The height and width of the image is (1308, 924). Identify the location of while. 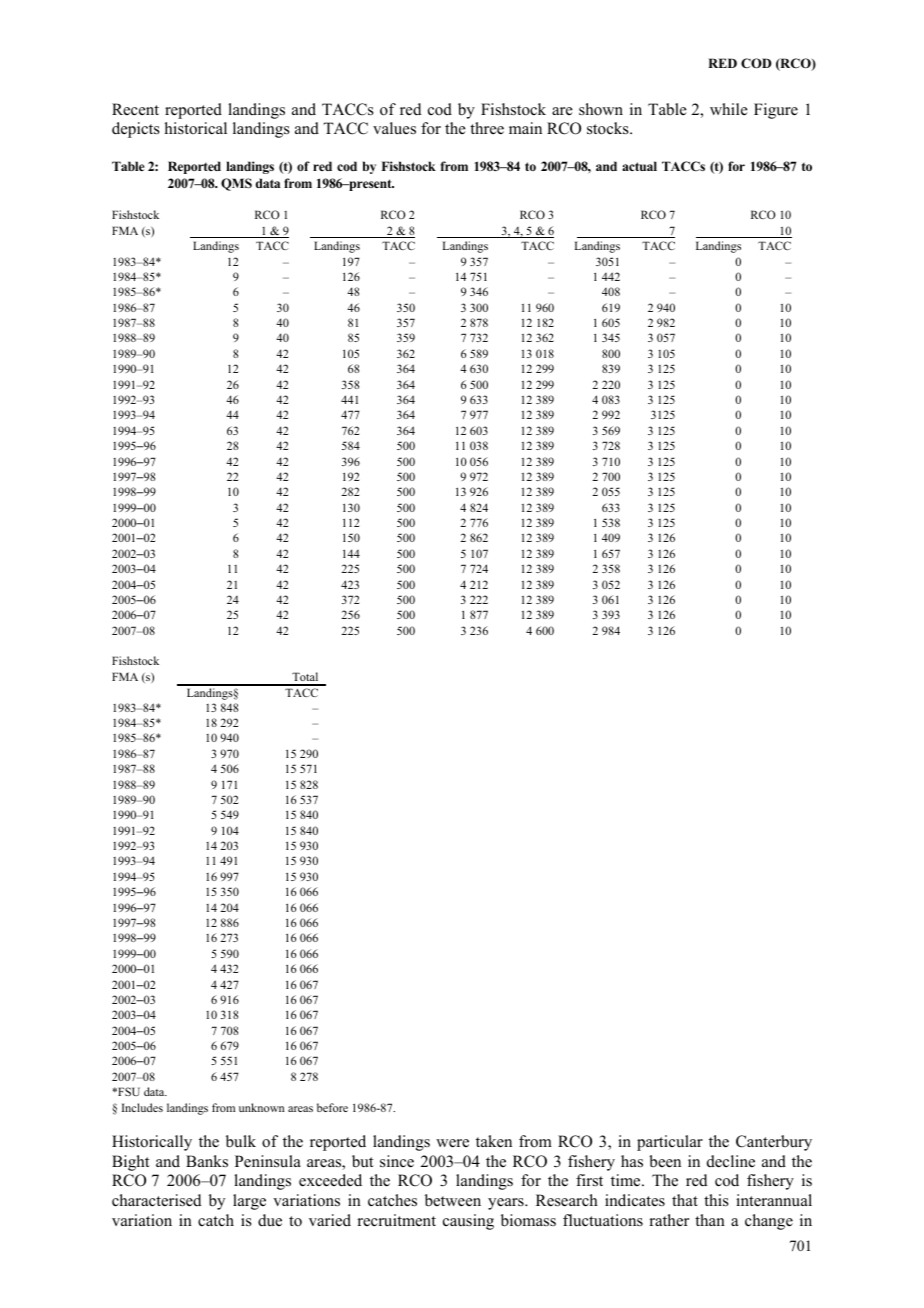
(729, 109).
